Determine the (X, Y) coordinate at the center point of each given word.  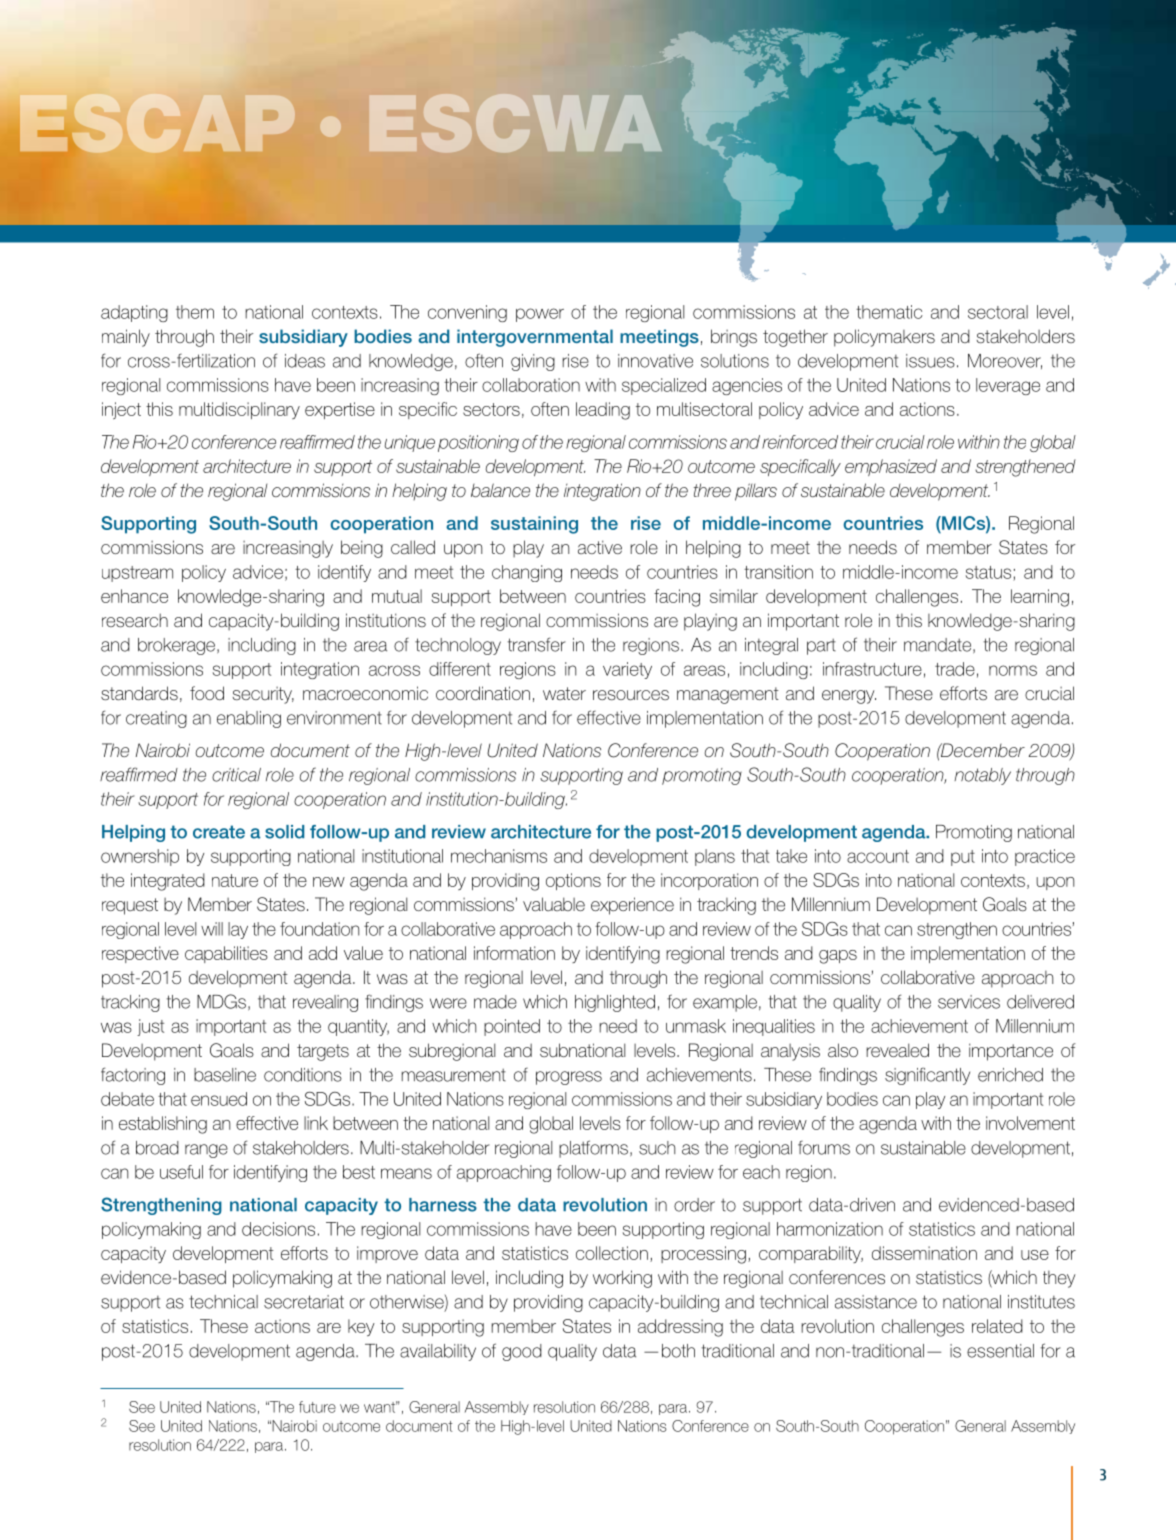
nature (235, 880)
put (963, 858)
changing (527, 573)
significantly (927, 1076)
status (990, 573)
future (317, 1407)
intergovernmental (535, 338)
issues (930, 361)
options (573, 881)
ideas (305, 361)
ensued (219, 1099)
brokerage (178, 646)
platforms (593, 1149)
